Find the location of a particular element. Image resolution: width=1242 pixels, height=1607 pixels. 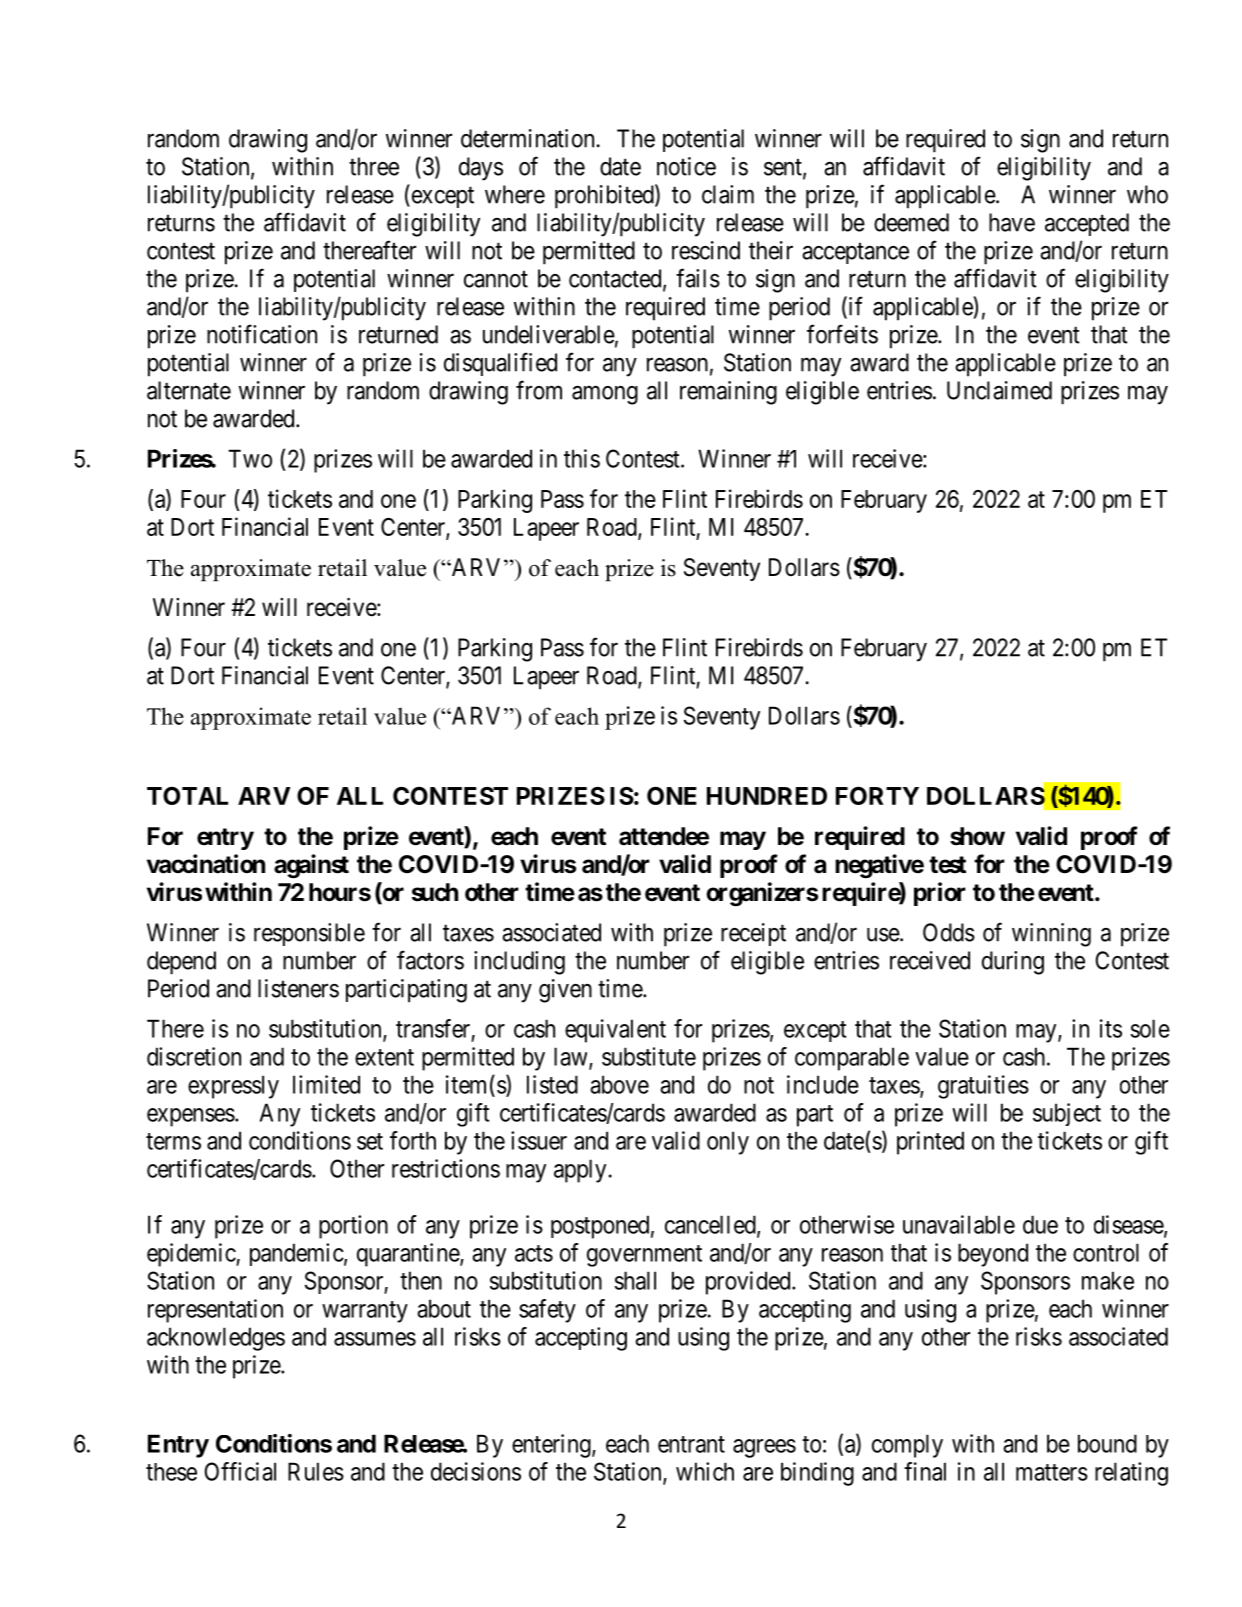

remaining is located at coordinates (728, 393).
